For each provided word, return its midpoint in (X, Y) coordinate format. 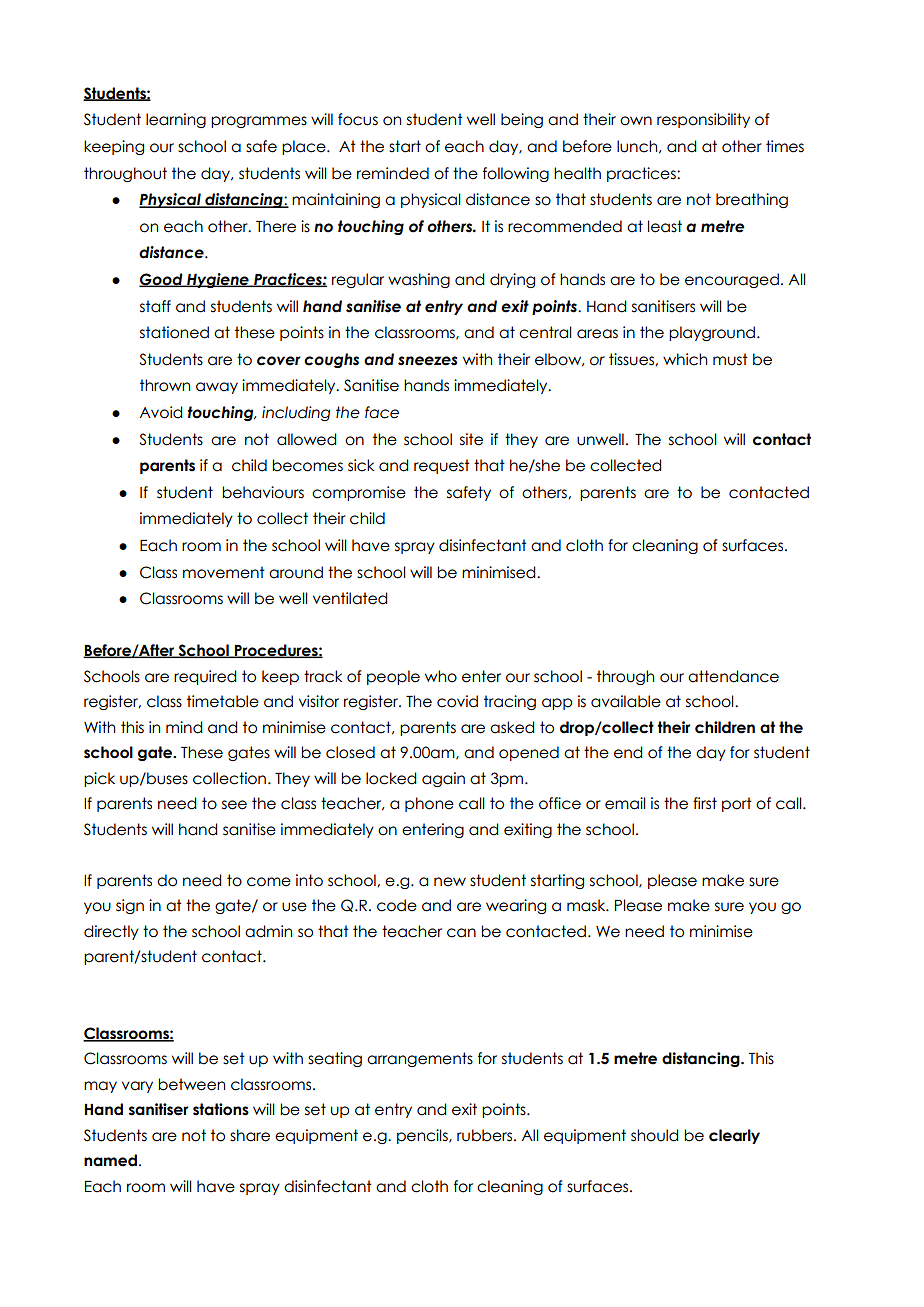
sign (130, 906)
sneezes (427, 361)
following (516, 174)
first (705, 803)
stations (221, 1109)
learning (176, 120)
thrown (165, 385)
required (205, 677)
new (450, 882)
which (685, 359)
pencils (423, 1136)
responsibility (703, 120)
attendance (733, 676)
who (441, 676)
